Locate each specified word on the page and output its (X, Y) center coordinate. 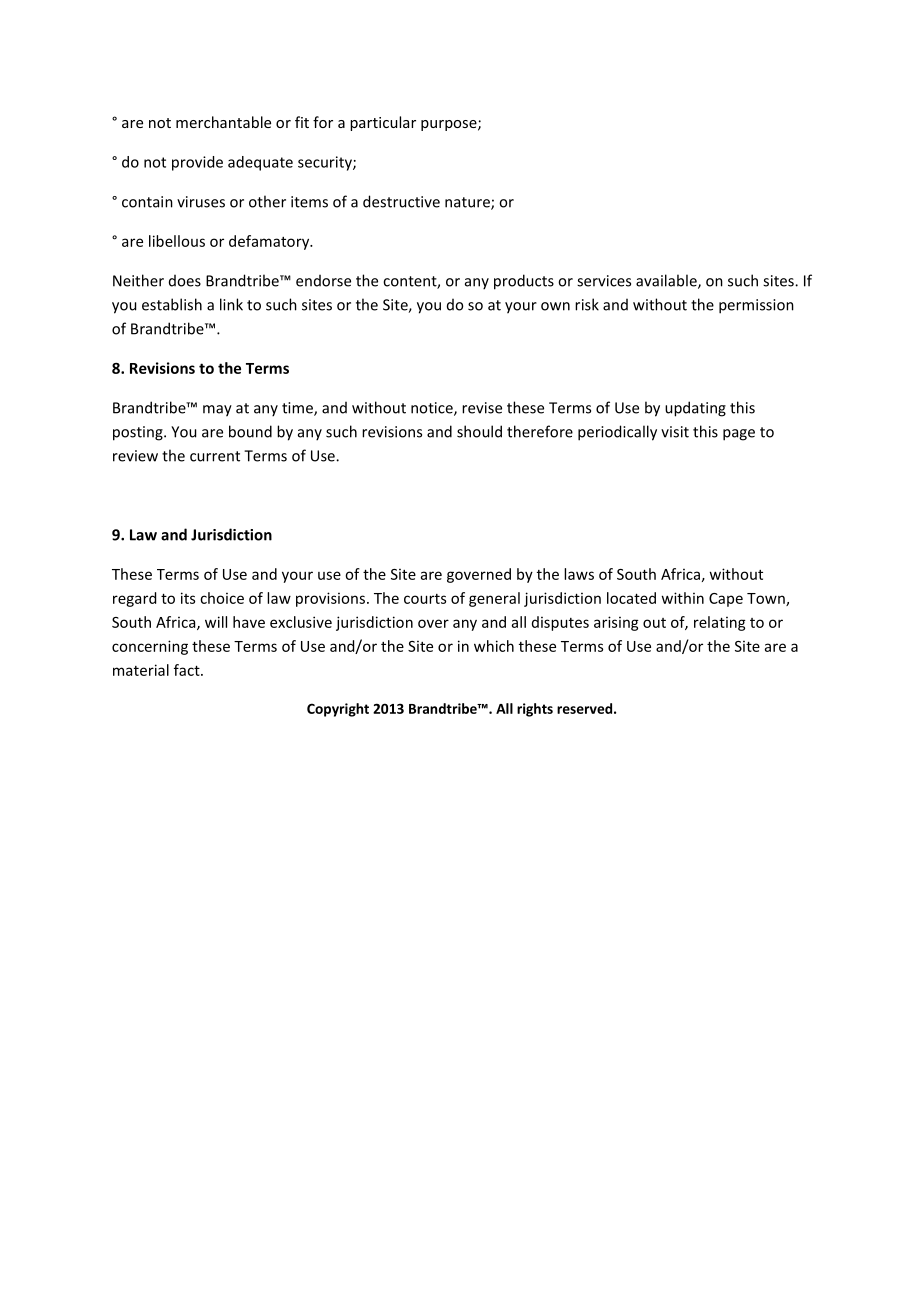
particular (383, 123)
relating (720, 623)
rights (535, 710)
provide (197, 163)
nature (468, 203)
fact (188, 670)
